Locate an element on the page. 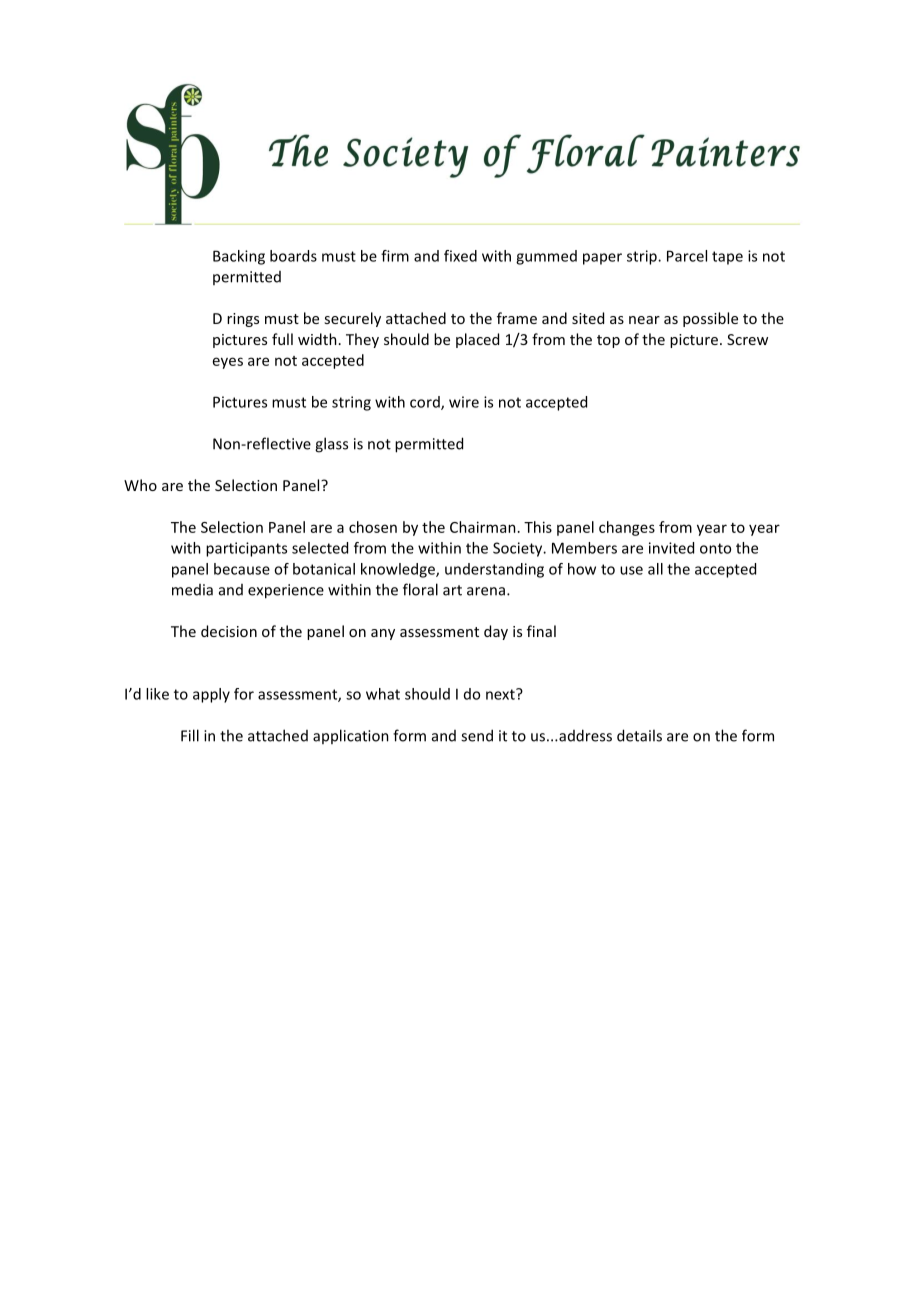 The width and height of the image is (924, 1308). send is located at coordinates (477, 735).
